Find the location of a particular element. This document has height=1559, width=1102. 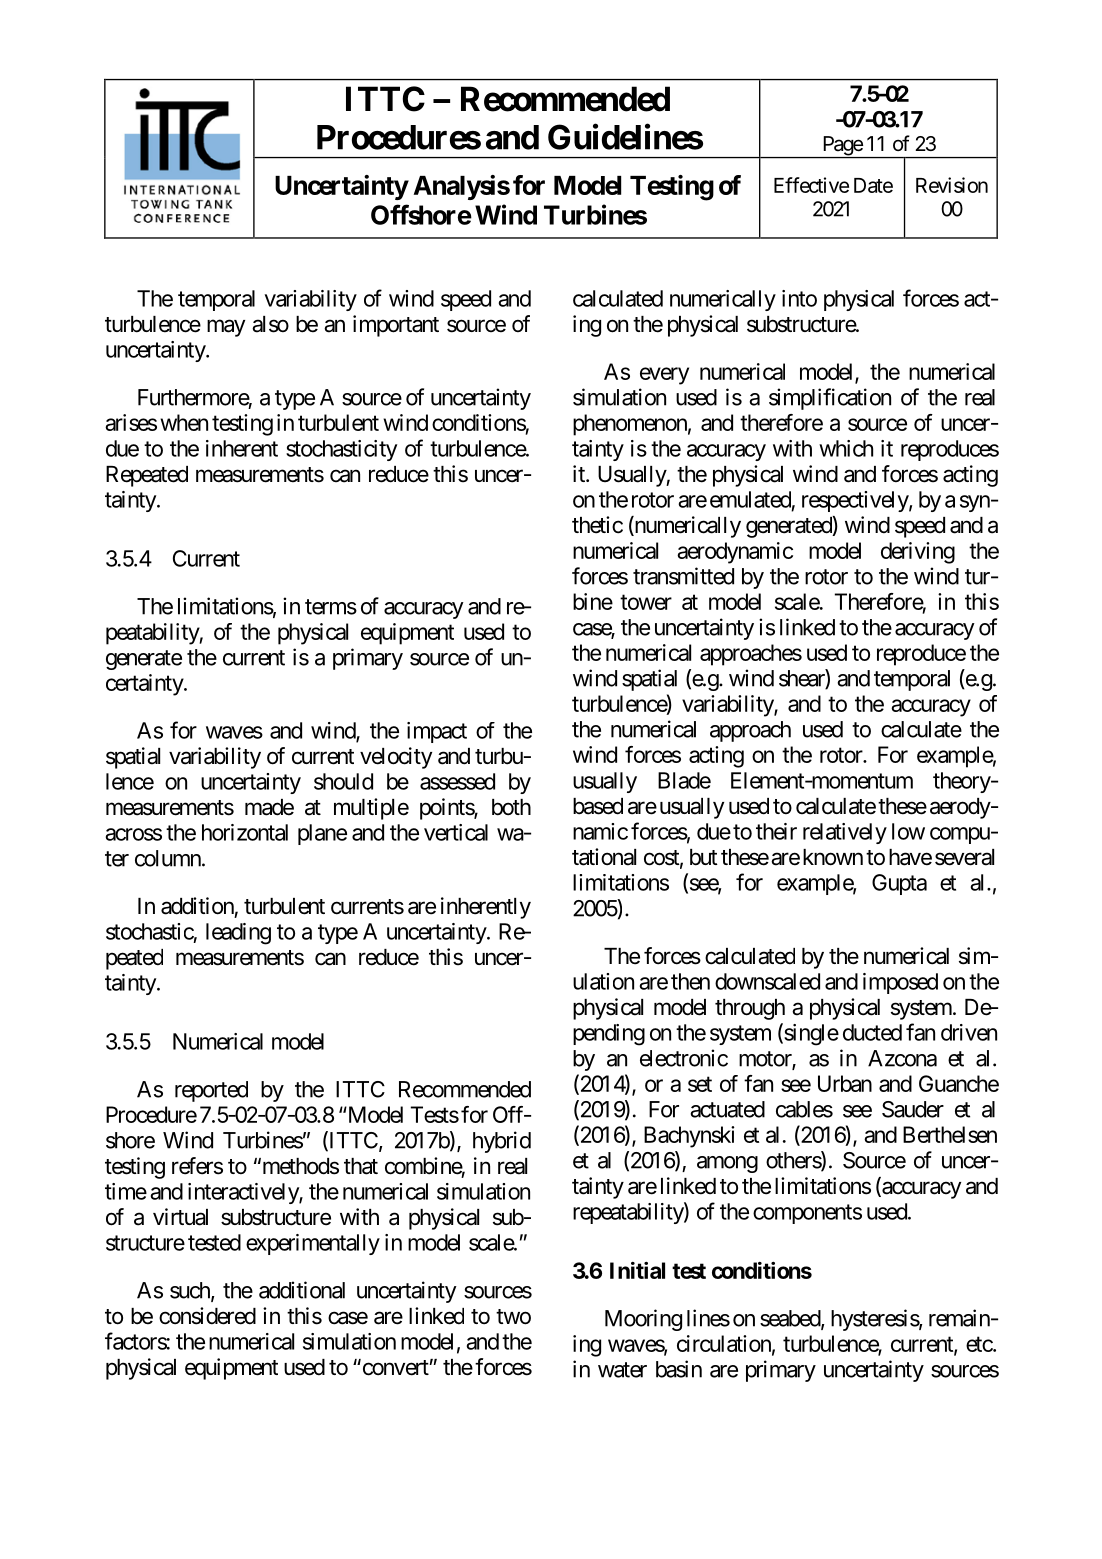

considered is located at coordinates (207, 1316).
